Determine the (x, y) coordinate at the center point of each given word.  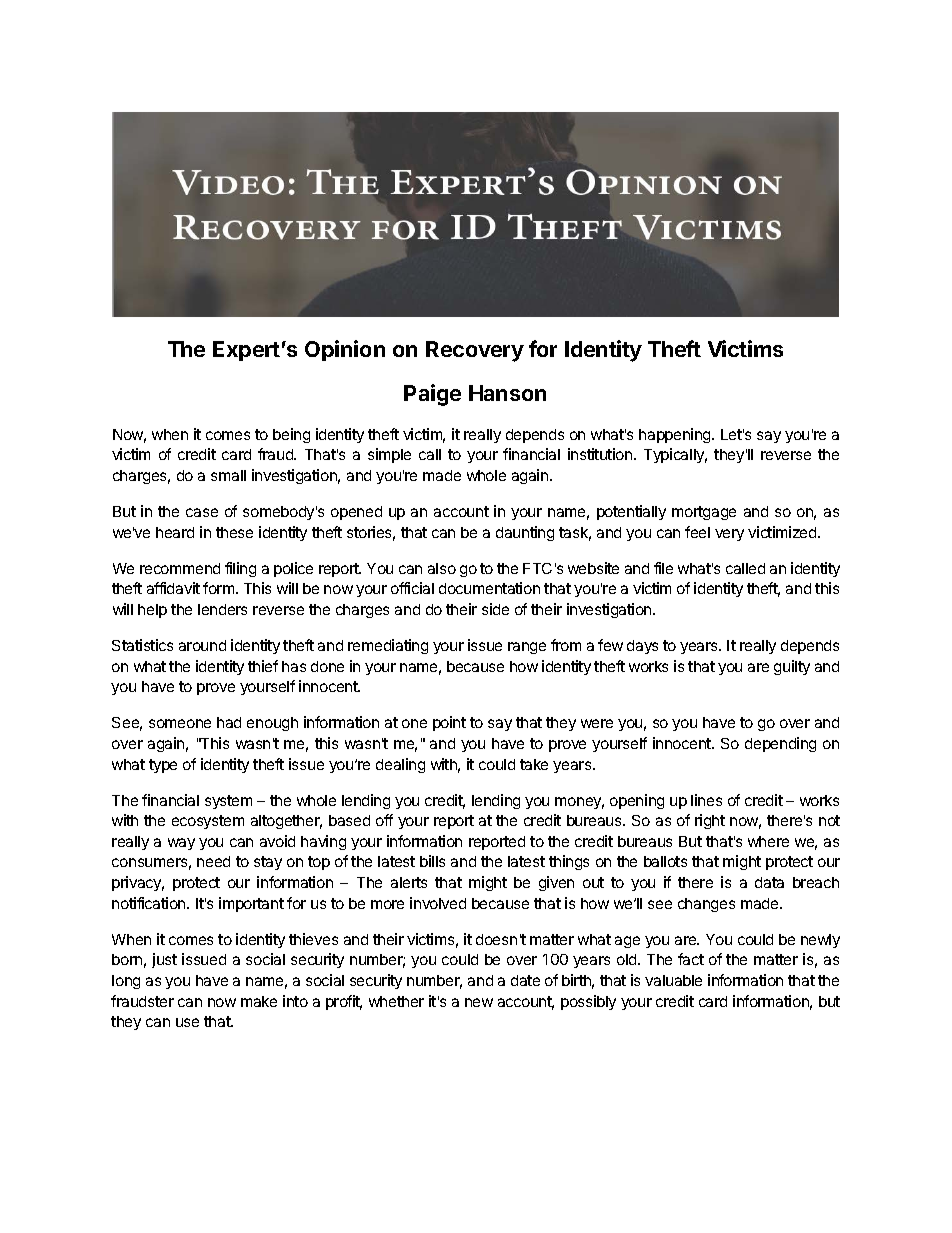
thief (263, 666)
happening (676, 435)
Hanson (507, 393)
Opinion (345, 350)
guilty (792, 667)
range (527, 648)
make (259, 1001)
